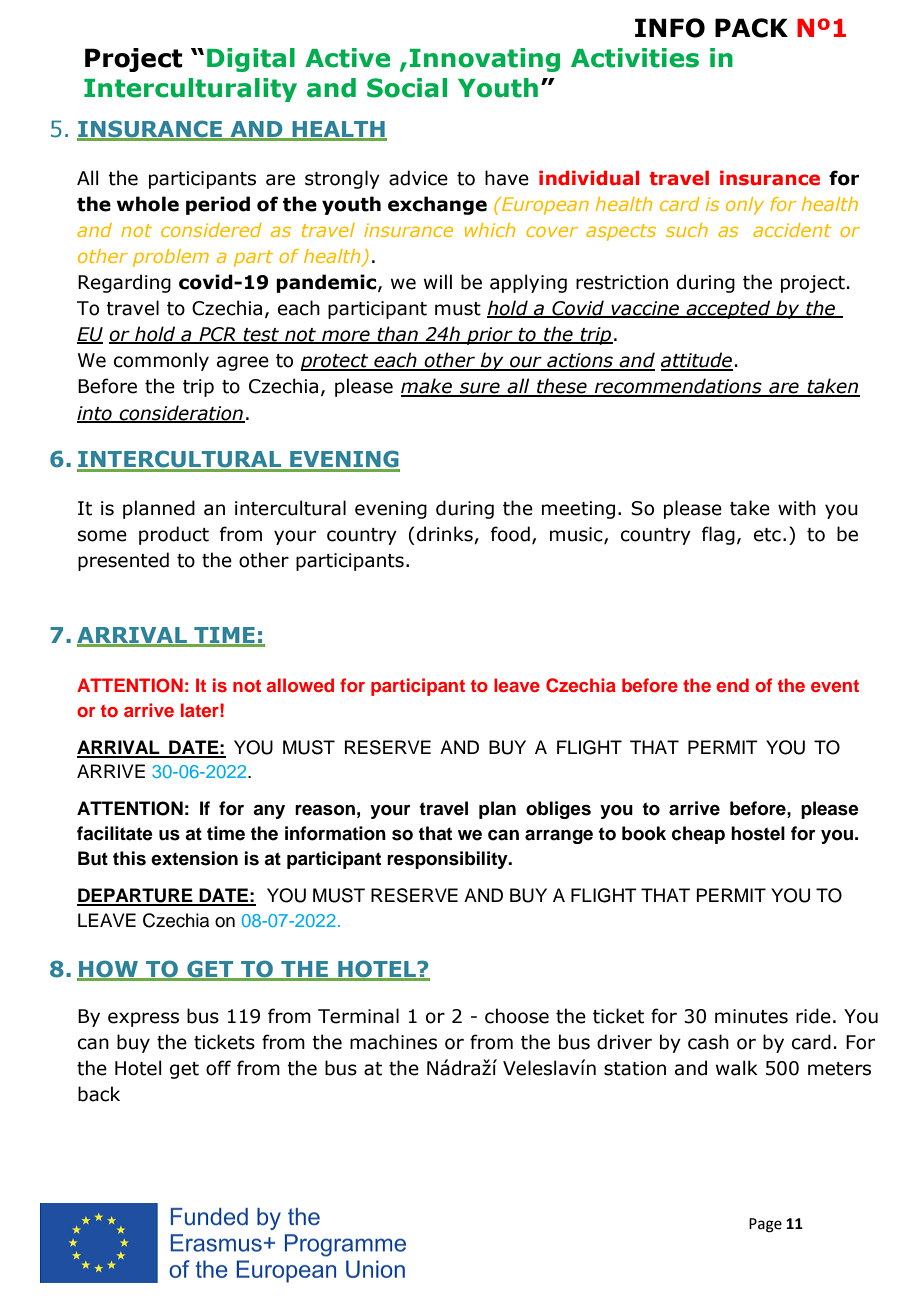  I want to click on Digital, so click(251, 60).
